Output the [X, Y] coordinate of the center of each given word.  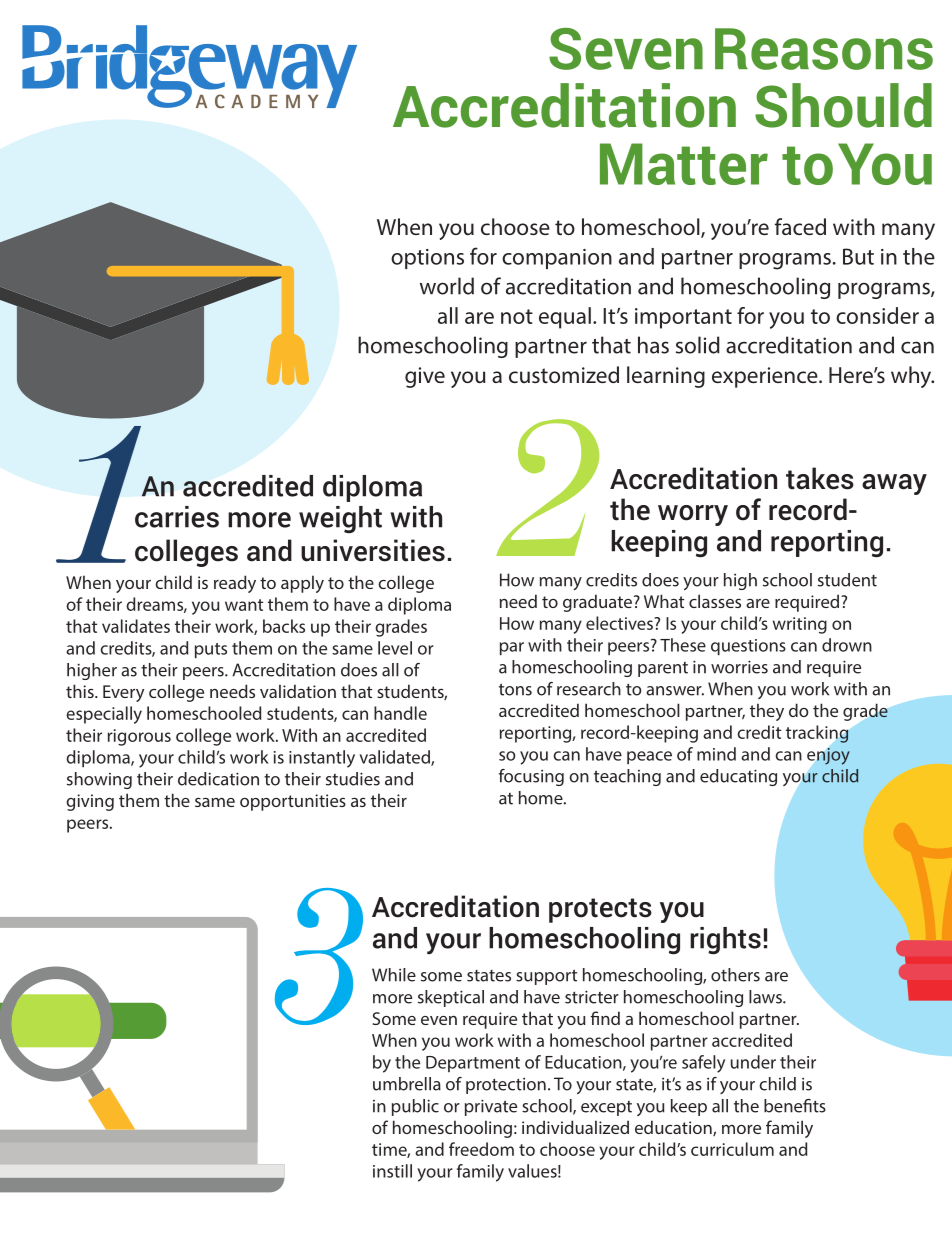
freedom [481, 1149]
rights [725, 940]
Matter [684, 164]
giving [90, 802]
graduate [599, 603]
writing [800, 625]
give [425, 377]
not [517, 316]
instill [392, 1171]
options [427, 259]
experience [766, 377]
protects [600, 910]
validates [136, 626]
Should [843, 105]
